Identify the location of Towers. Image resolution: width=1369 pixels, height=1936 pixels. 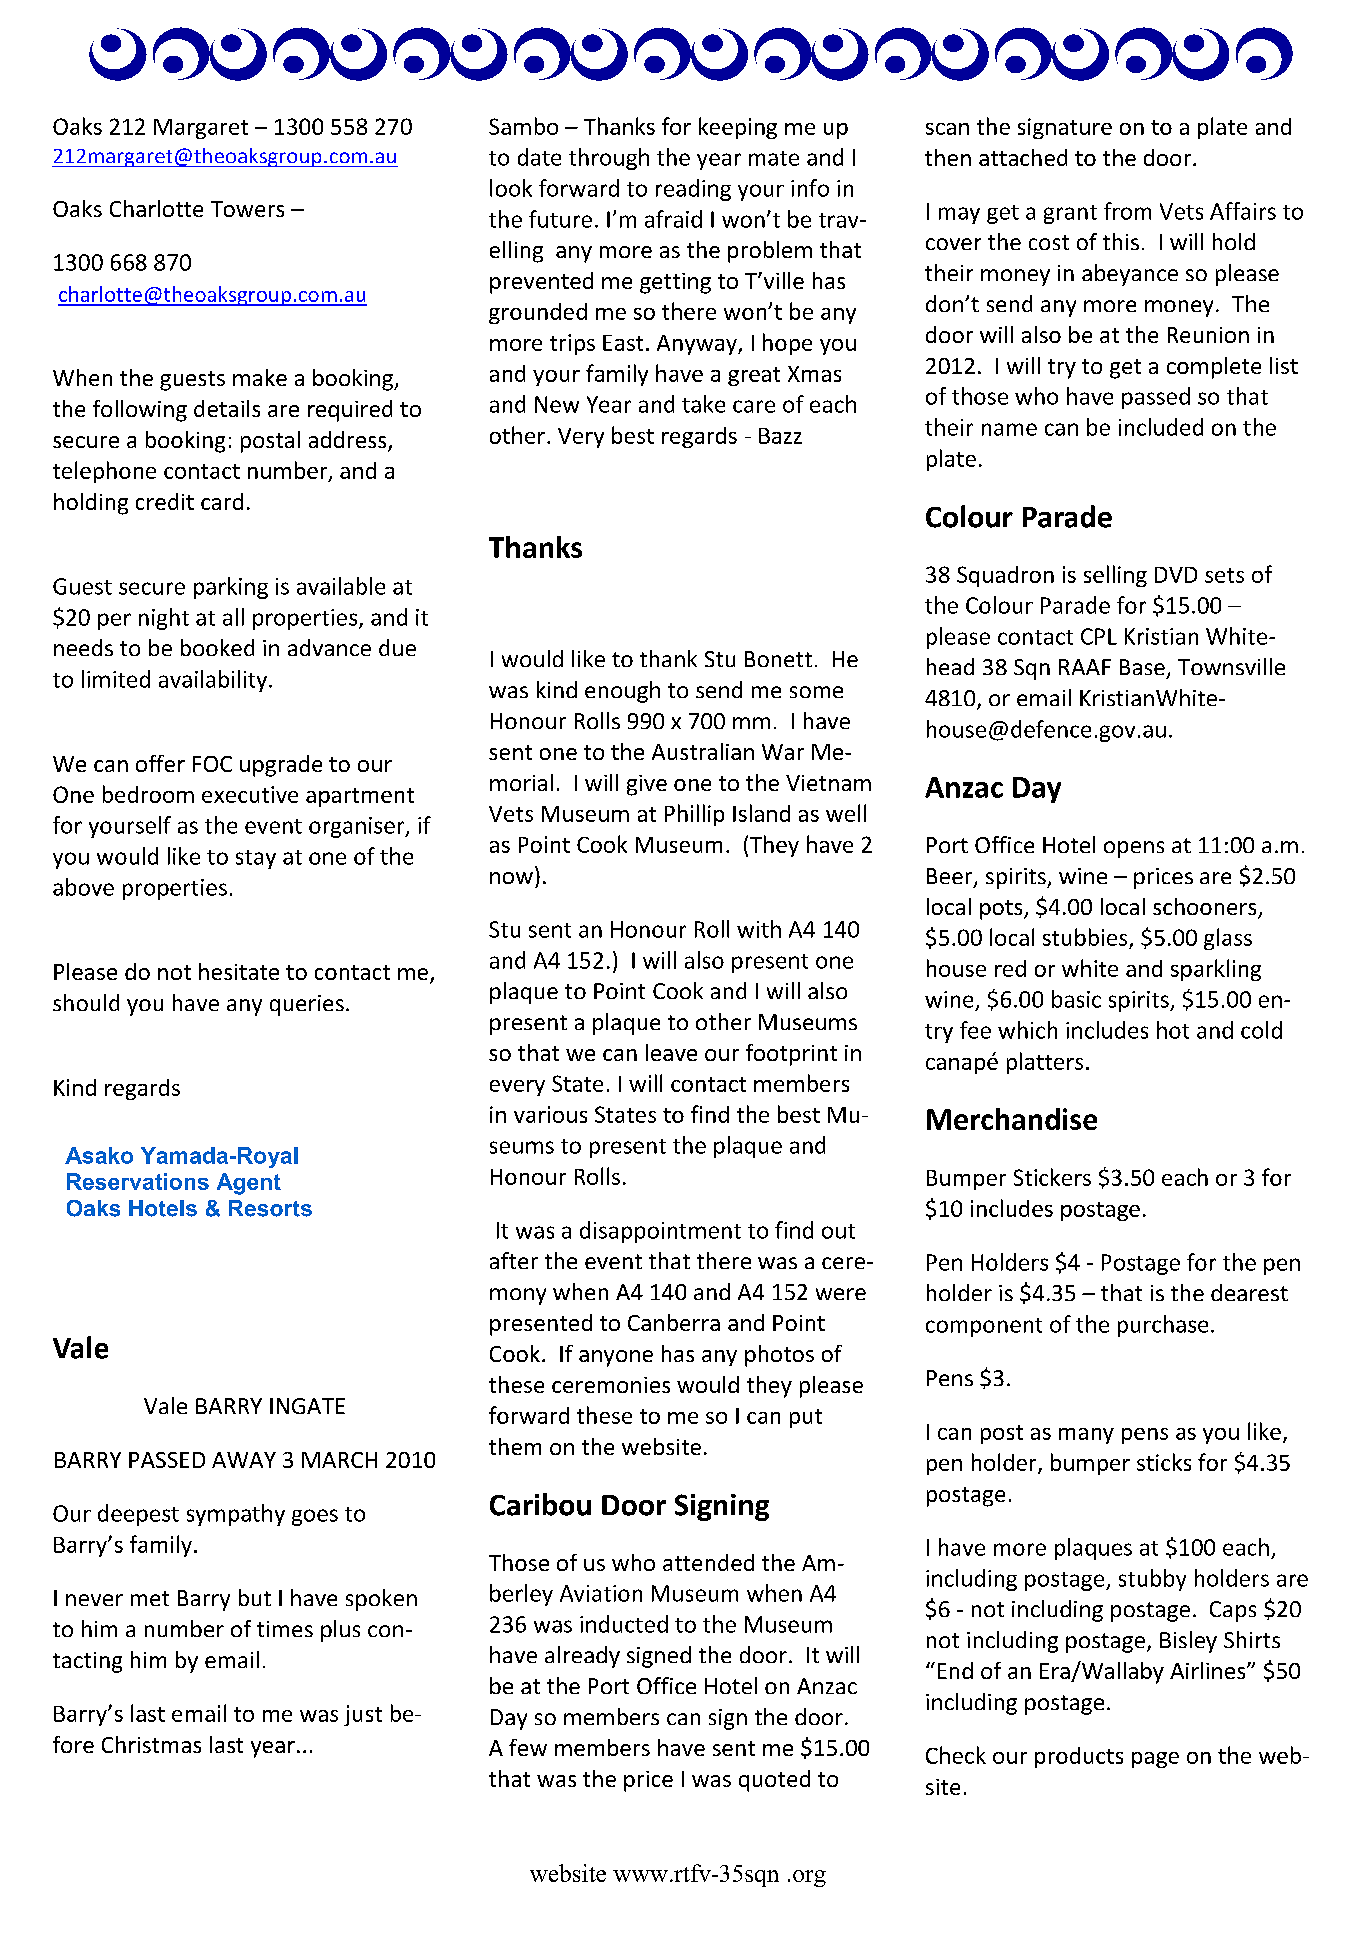
(247, 209).
